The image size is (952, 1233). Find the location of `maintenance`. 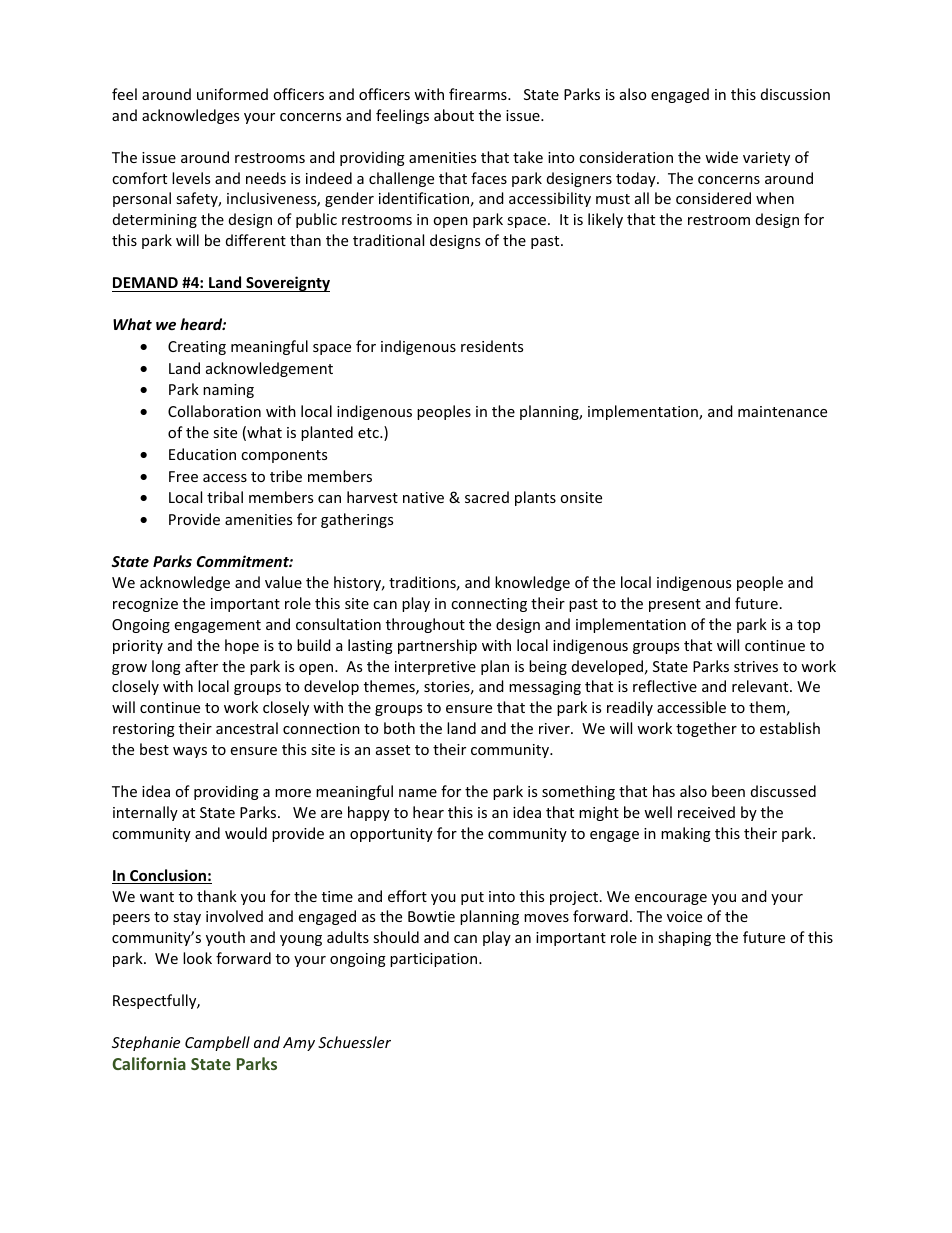

maintenance is located at coordinates (782, 411).
